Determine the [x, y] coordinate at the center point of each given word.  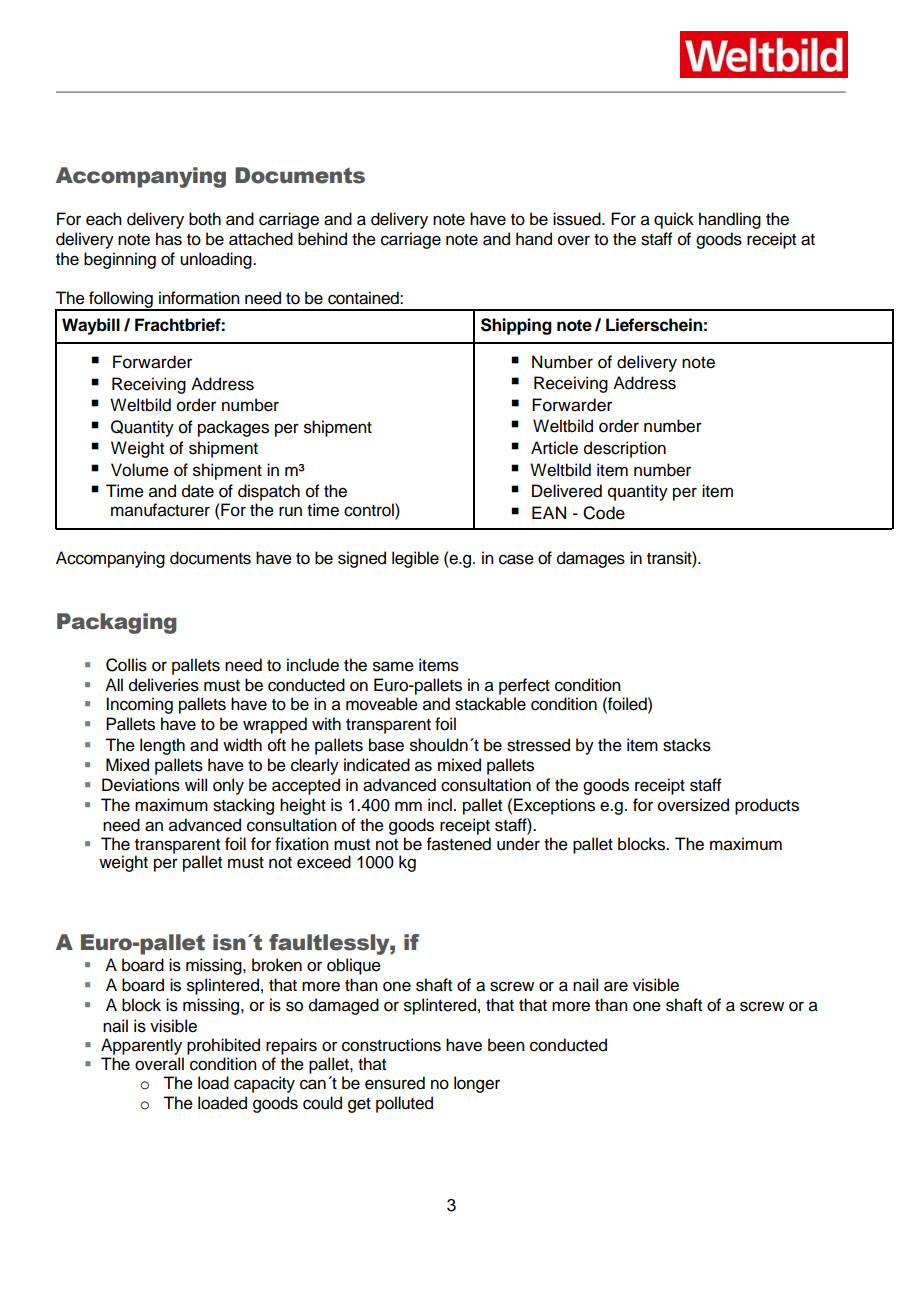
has [169, 239]
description [625, 449]
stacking [243, 806]
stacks [687, 745]
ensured [395, 1083]
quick [674, 220]
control [370, 510]
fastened [459, 844]
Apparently [142, 1048]
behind [322, 239]
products [767, 806]
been [506, 1045]
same [393, 666]
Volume [140, 470]
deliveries [164, 685]
